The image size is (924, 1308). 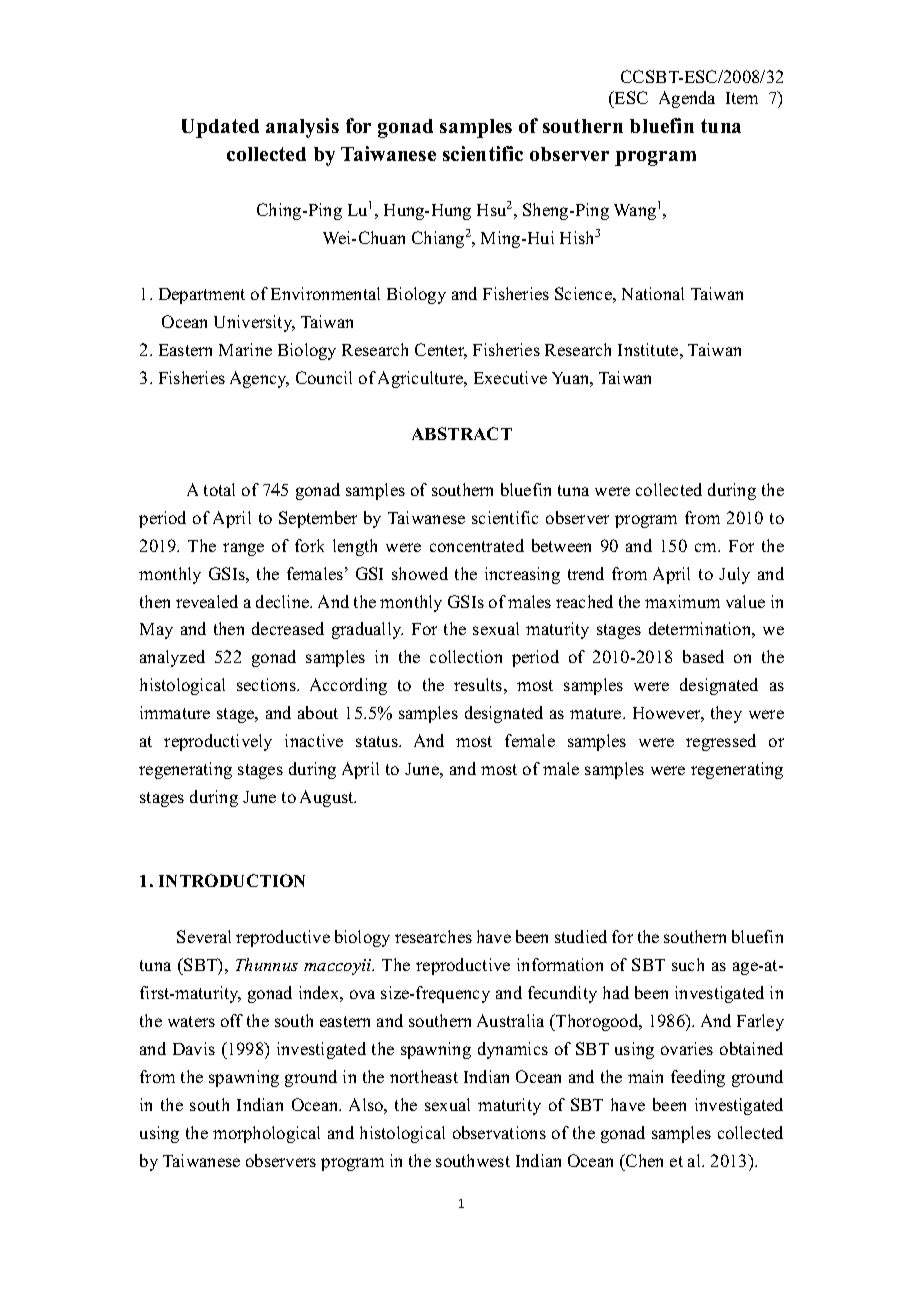 I want to click on analysis, so click(x=302, y=128).
